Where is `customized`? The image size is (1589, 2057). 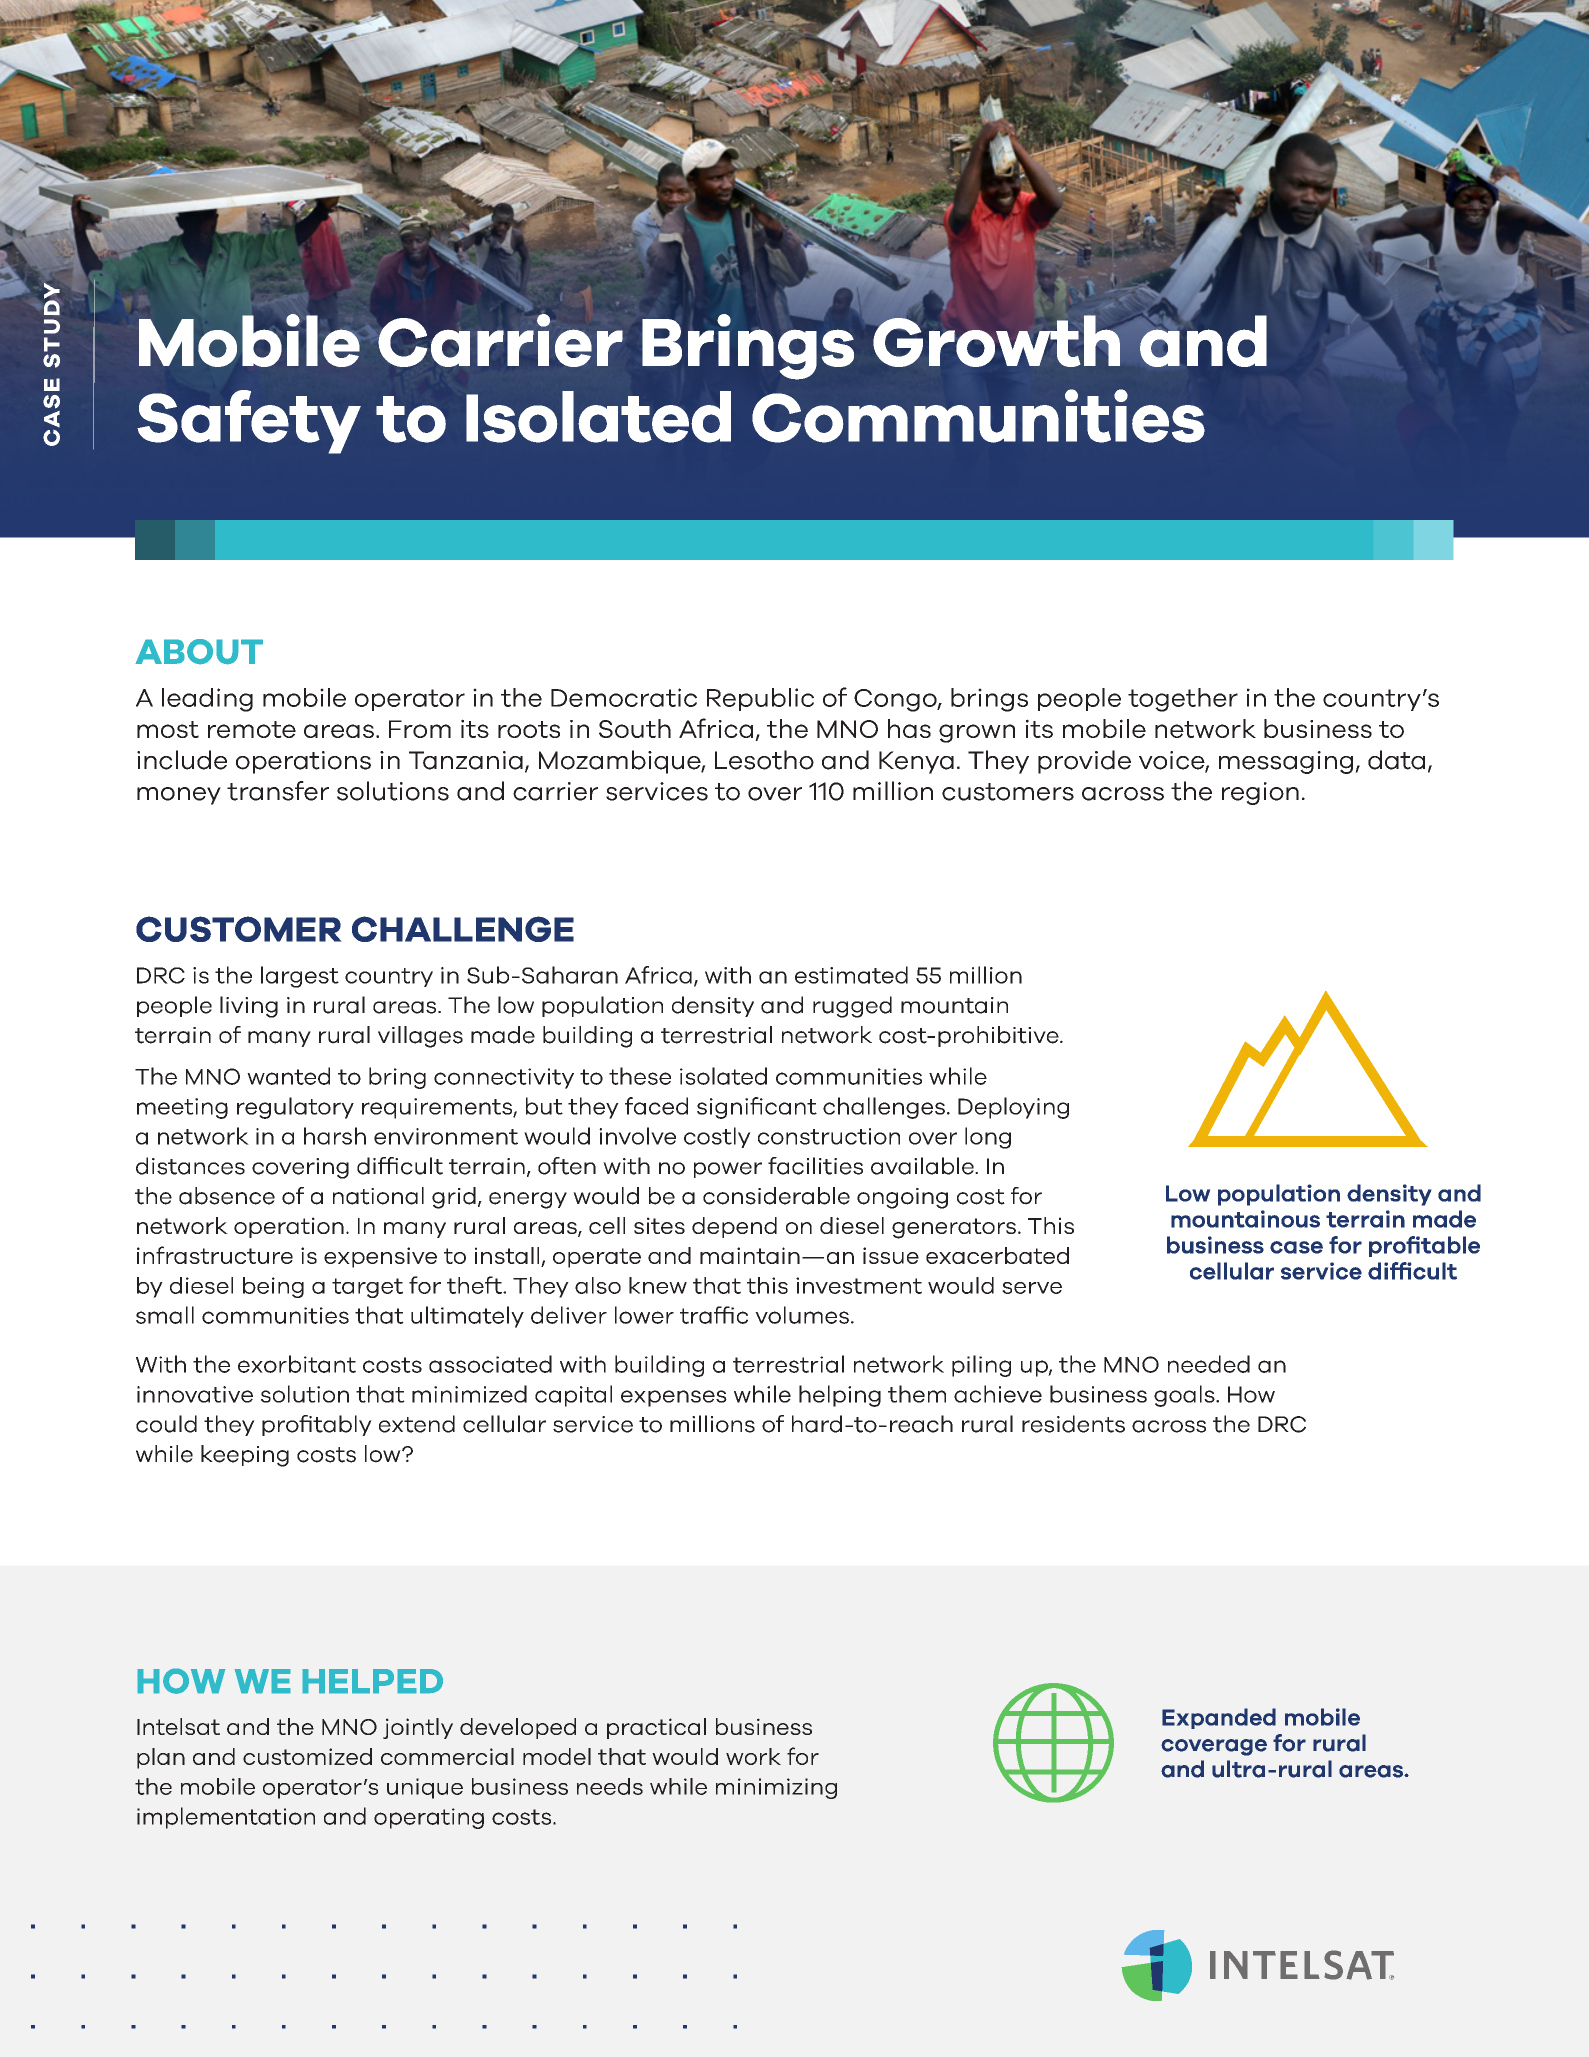
customized is located at coordinates (307, 1756).
